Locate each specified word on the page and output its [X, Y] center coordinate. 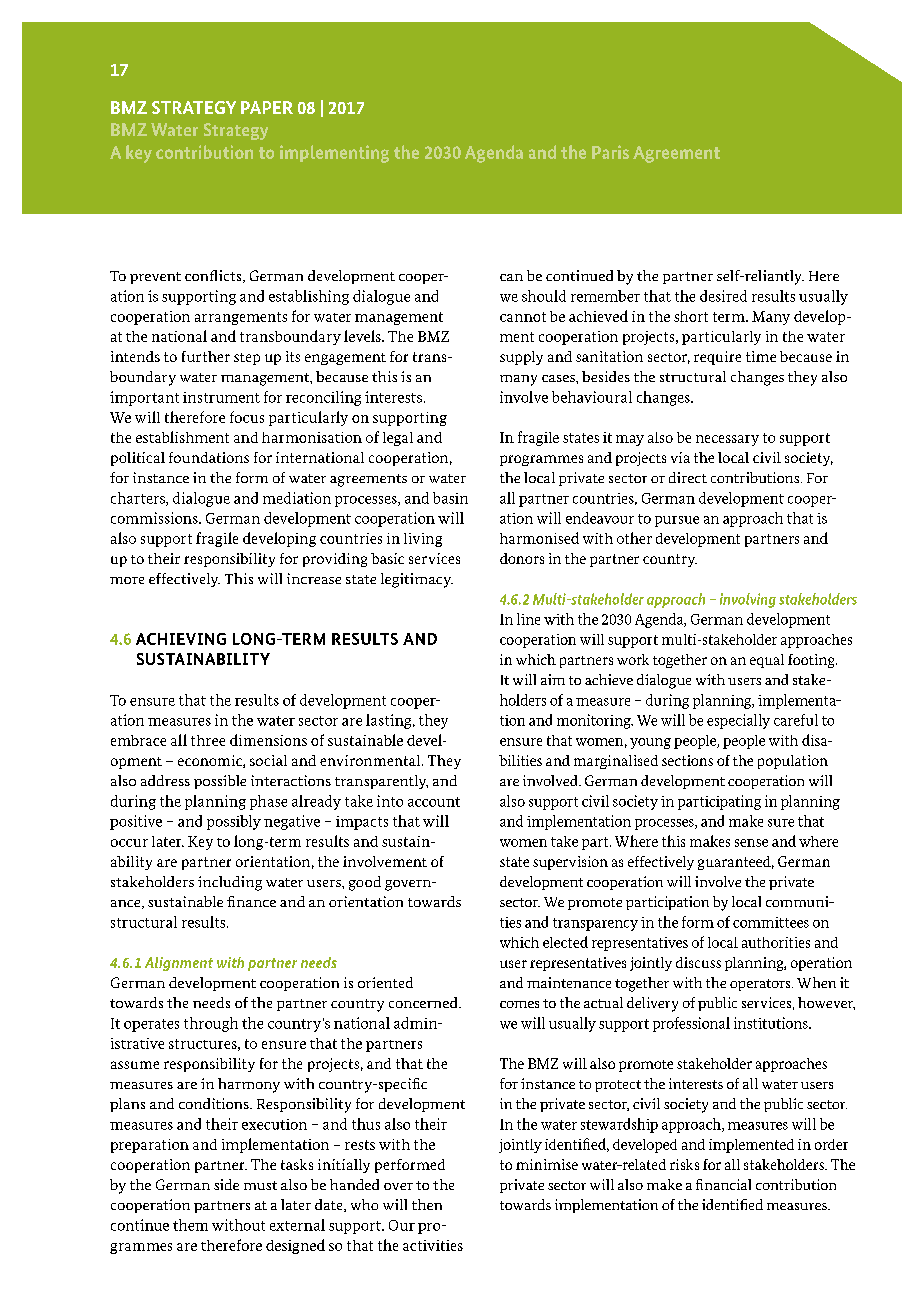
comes [519, 1004]
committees [771, 922]
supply [521, 358]
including [230, 883]
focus [247, 417]
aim [553, 679]
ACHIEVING [181, 639]
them [190, 1225]
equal [767, 661]
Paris [610, 152]
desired [723, 296]
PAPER [267, 107]
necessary [727, 440]
